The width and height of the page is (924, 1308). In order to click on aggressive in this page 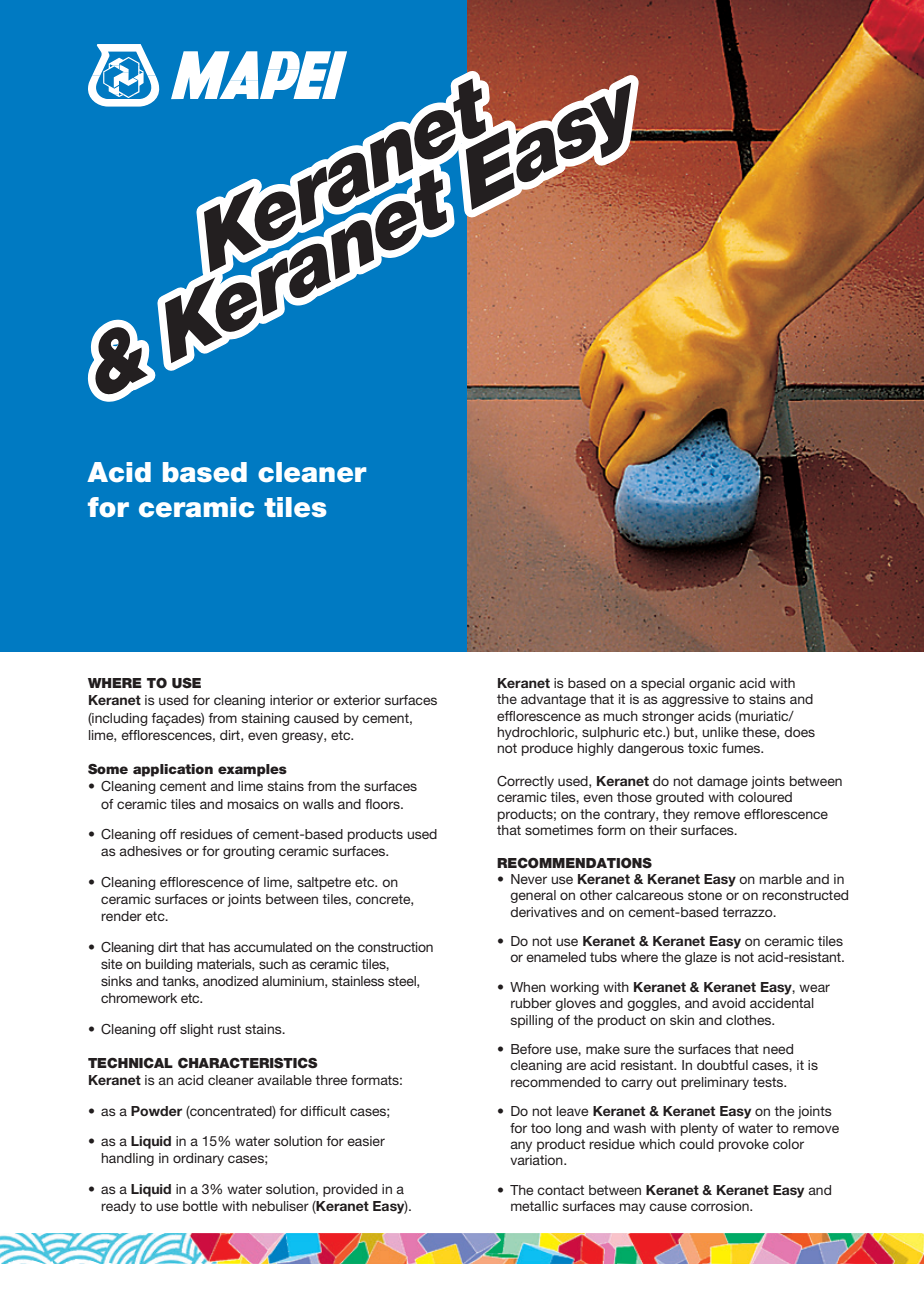, I will do `click(695, 700)`.
